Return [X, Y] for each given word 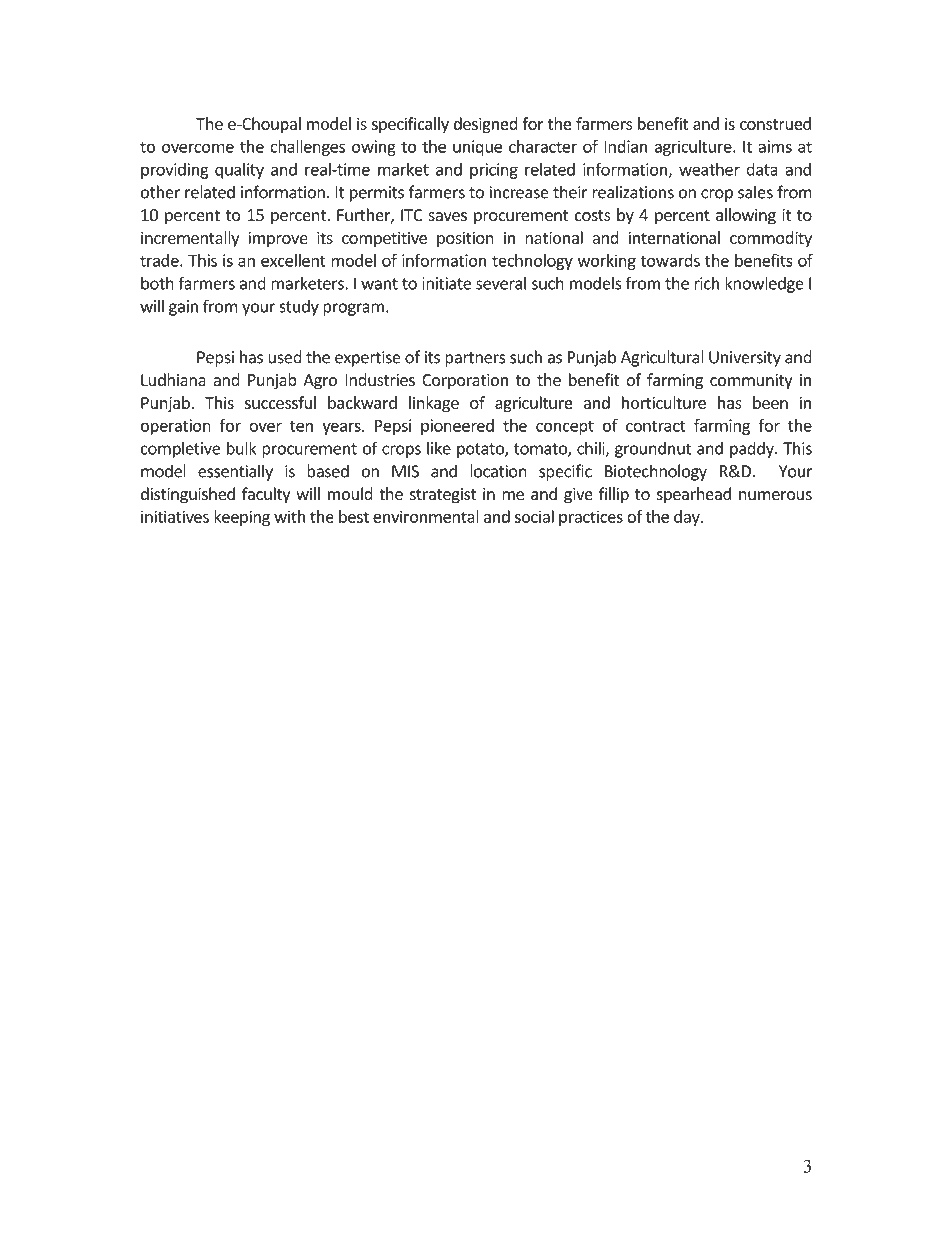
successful [280, 402]
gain [183, 308]
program [353, 309]
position [465, 239]
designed [485, 125]
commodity [771, 239]
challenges [307, 148]
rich [706, 283]
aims [775, 146]
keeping [242, 518]
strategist [443, 496]
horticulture [664, 402]
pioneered [457, 427]
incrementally [190, 239]
